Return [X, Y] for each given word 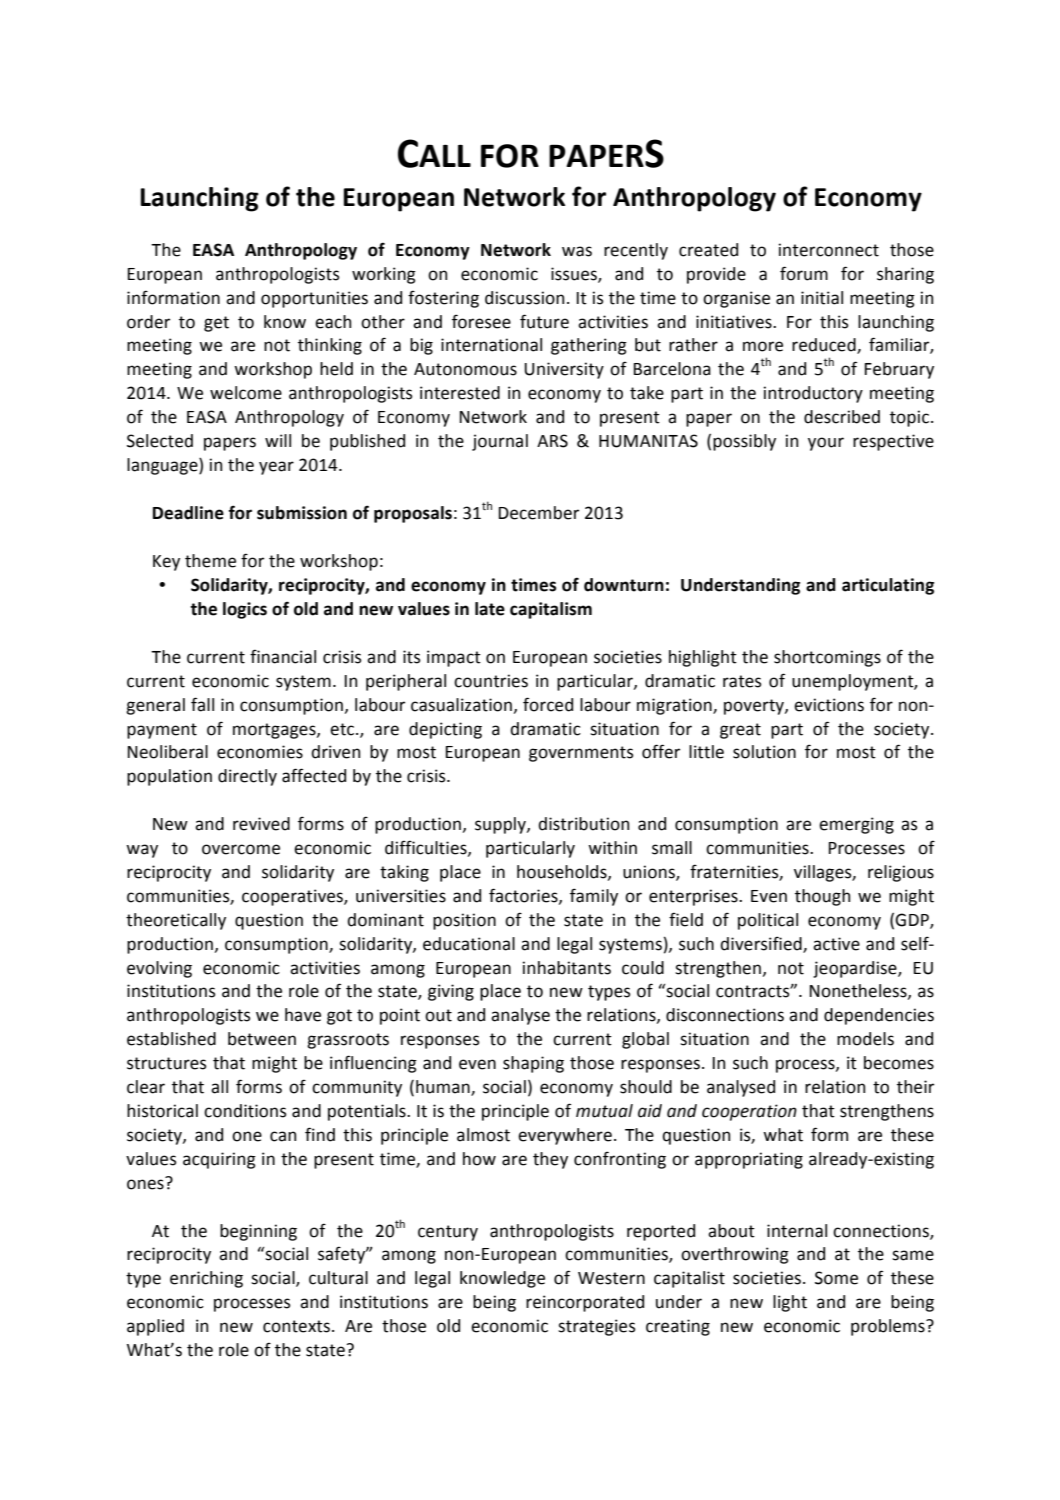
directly [247, 777]
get [216, 324]
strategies [596, 1327]
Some [836, 1278]
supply [501, 825]
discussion [524, 298]
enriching [206, 1279]
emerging [856, 825]
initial [822, 298]
